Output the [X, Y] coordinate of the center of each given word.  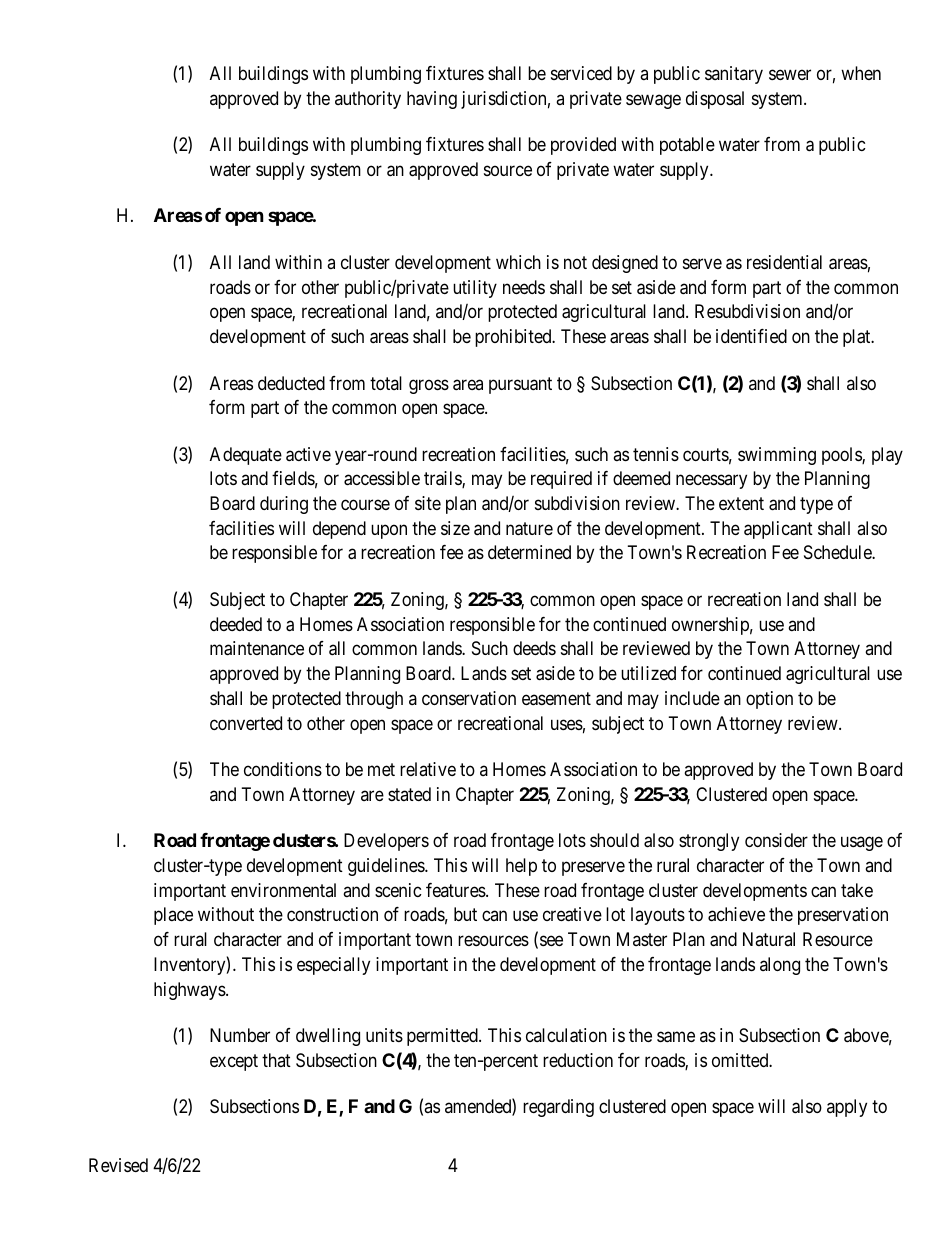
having [432, 100]
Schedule [838, 552]
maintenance [257, 648]
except [234, 1062]
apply [847, 1108]
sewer [790, 74]
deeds [534, 648]
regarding [558, 1108]
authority [368, 100]
